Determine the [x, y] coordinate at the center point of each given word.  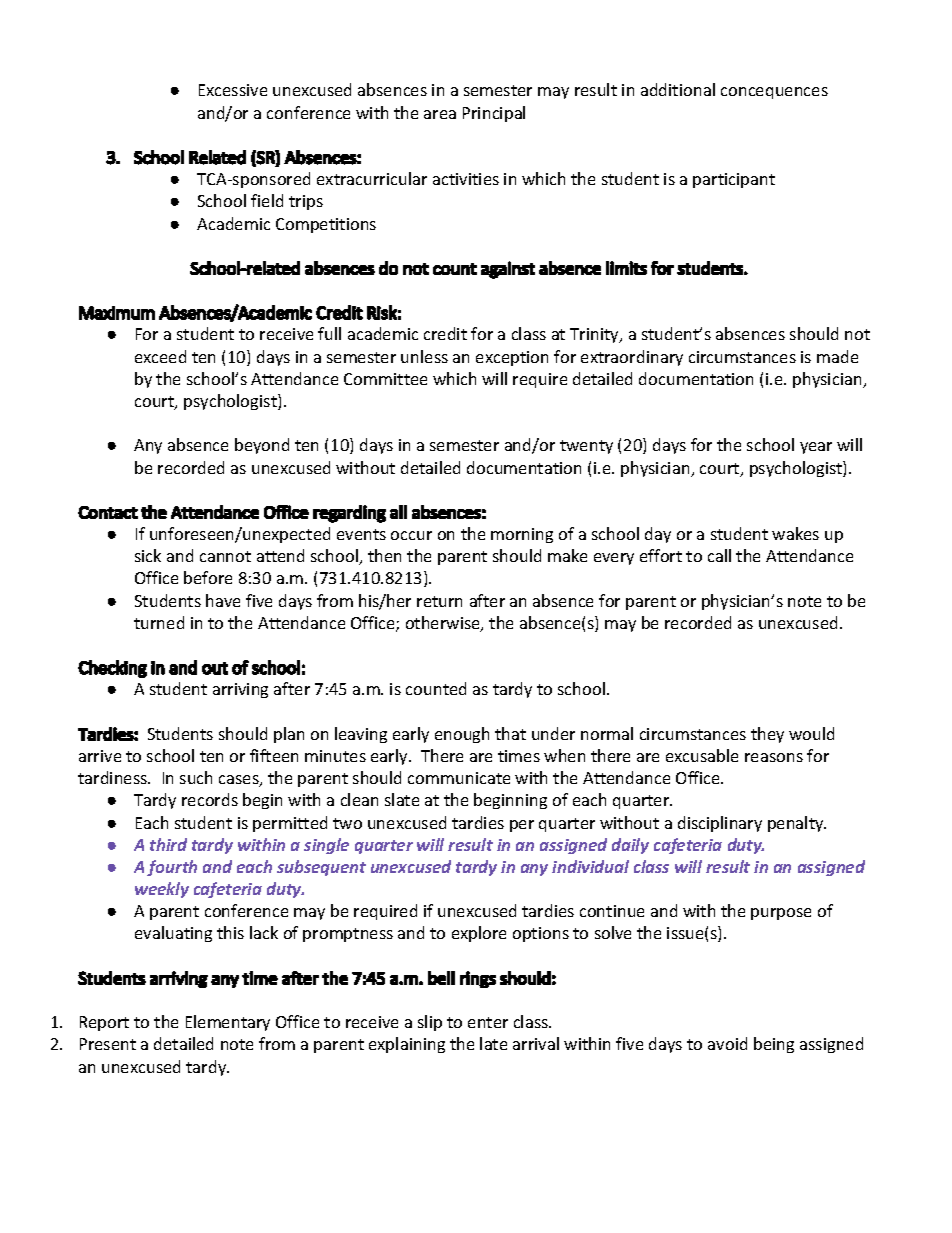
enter [488, 1022]
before [208, 577]
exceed [160, 356]
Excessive [233, 90]
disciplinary [720, 824]
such [196, 777]
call [719, 555]
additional [678, 89]
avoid [727, 1043]
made [837, 356]
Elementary [228, 1023]
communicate [459, 778]
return [439, 601]
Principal [494, 114]
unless [424, 356]
